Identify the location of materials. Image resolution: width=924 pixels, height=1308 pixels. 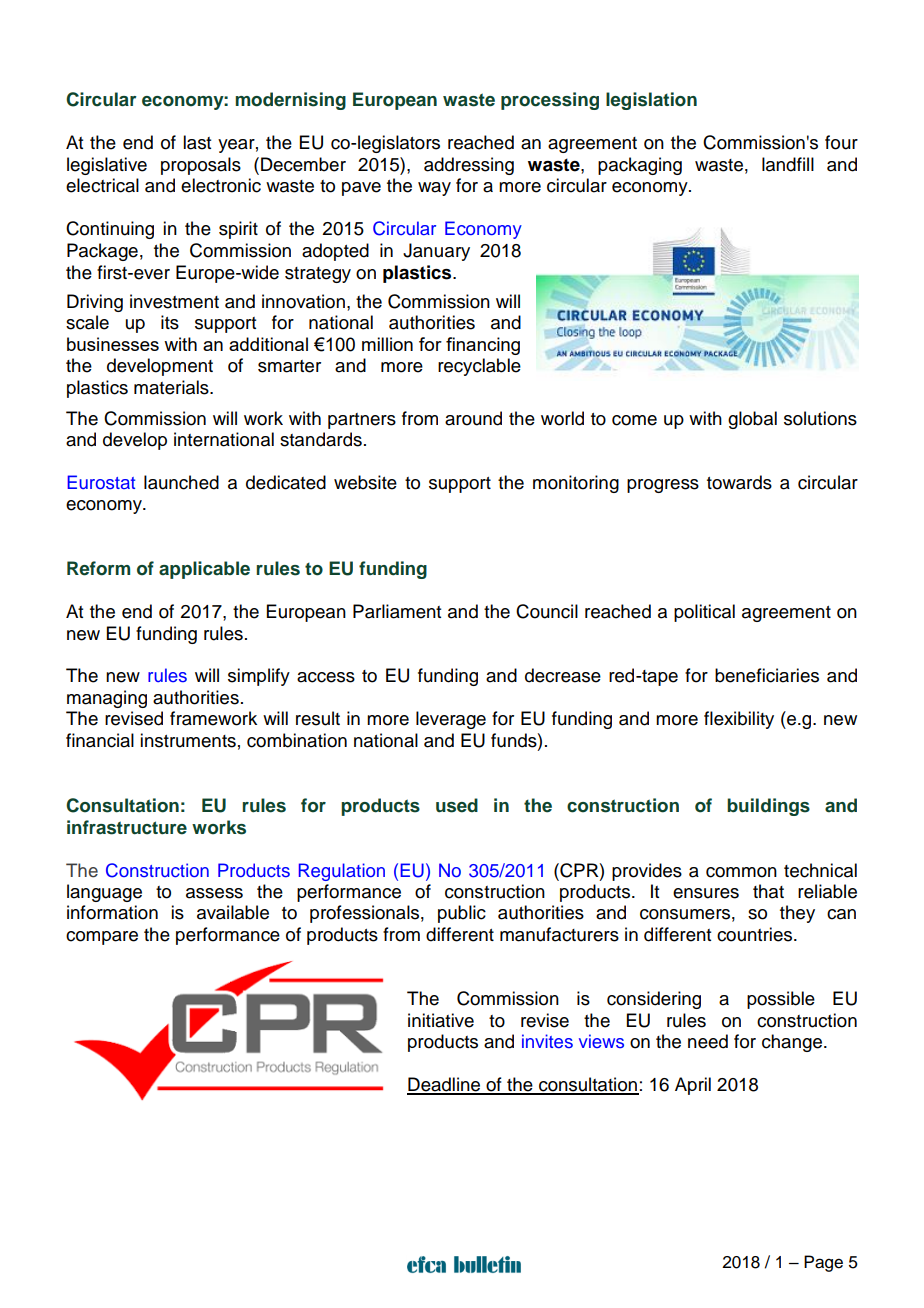
(172, 387).
